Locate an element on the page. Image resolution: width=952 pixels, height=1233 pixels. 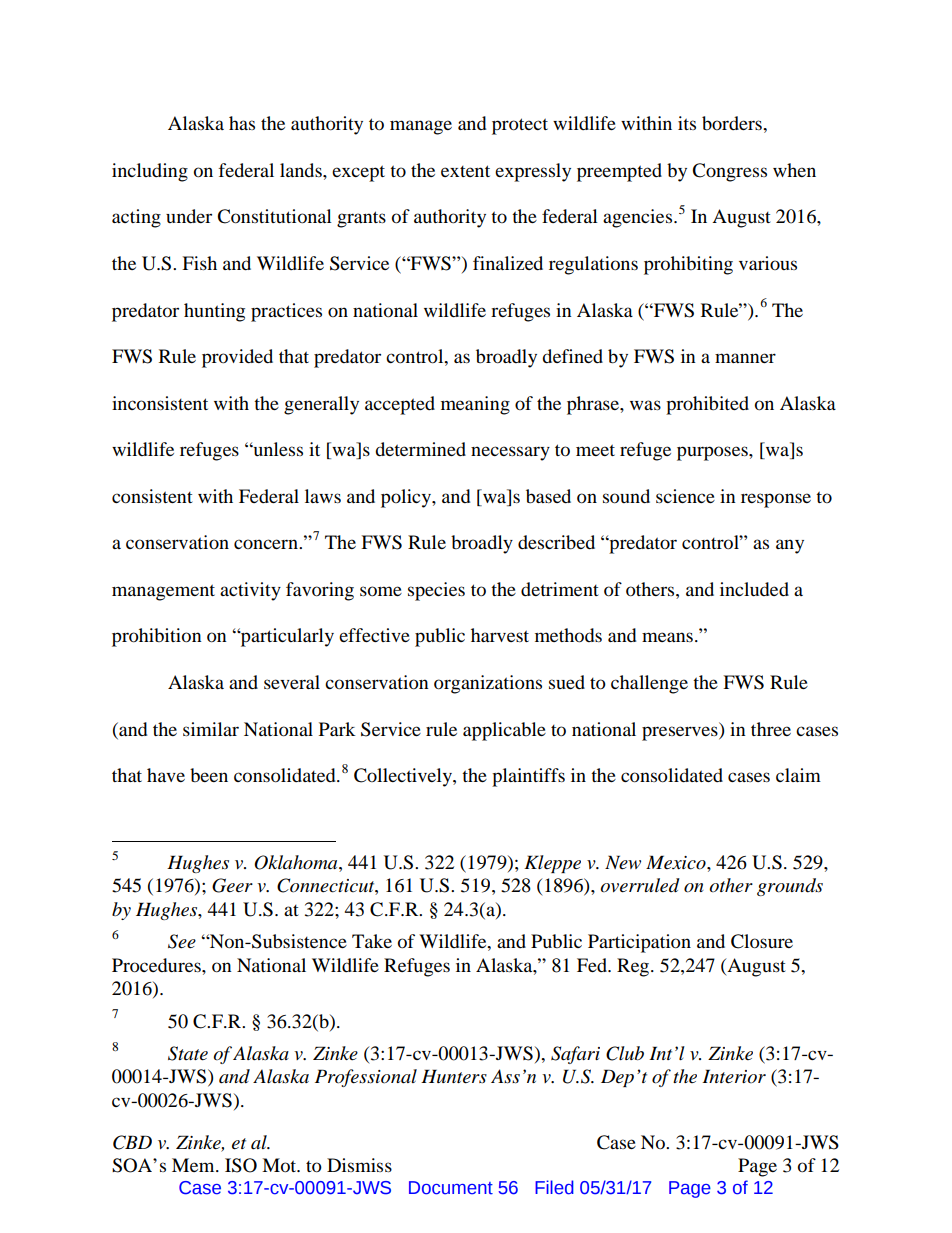
plaintiffs is located at coordinates (528, 777).
